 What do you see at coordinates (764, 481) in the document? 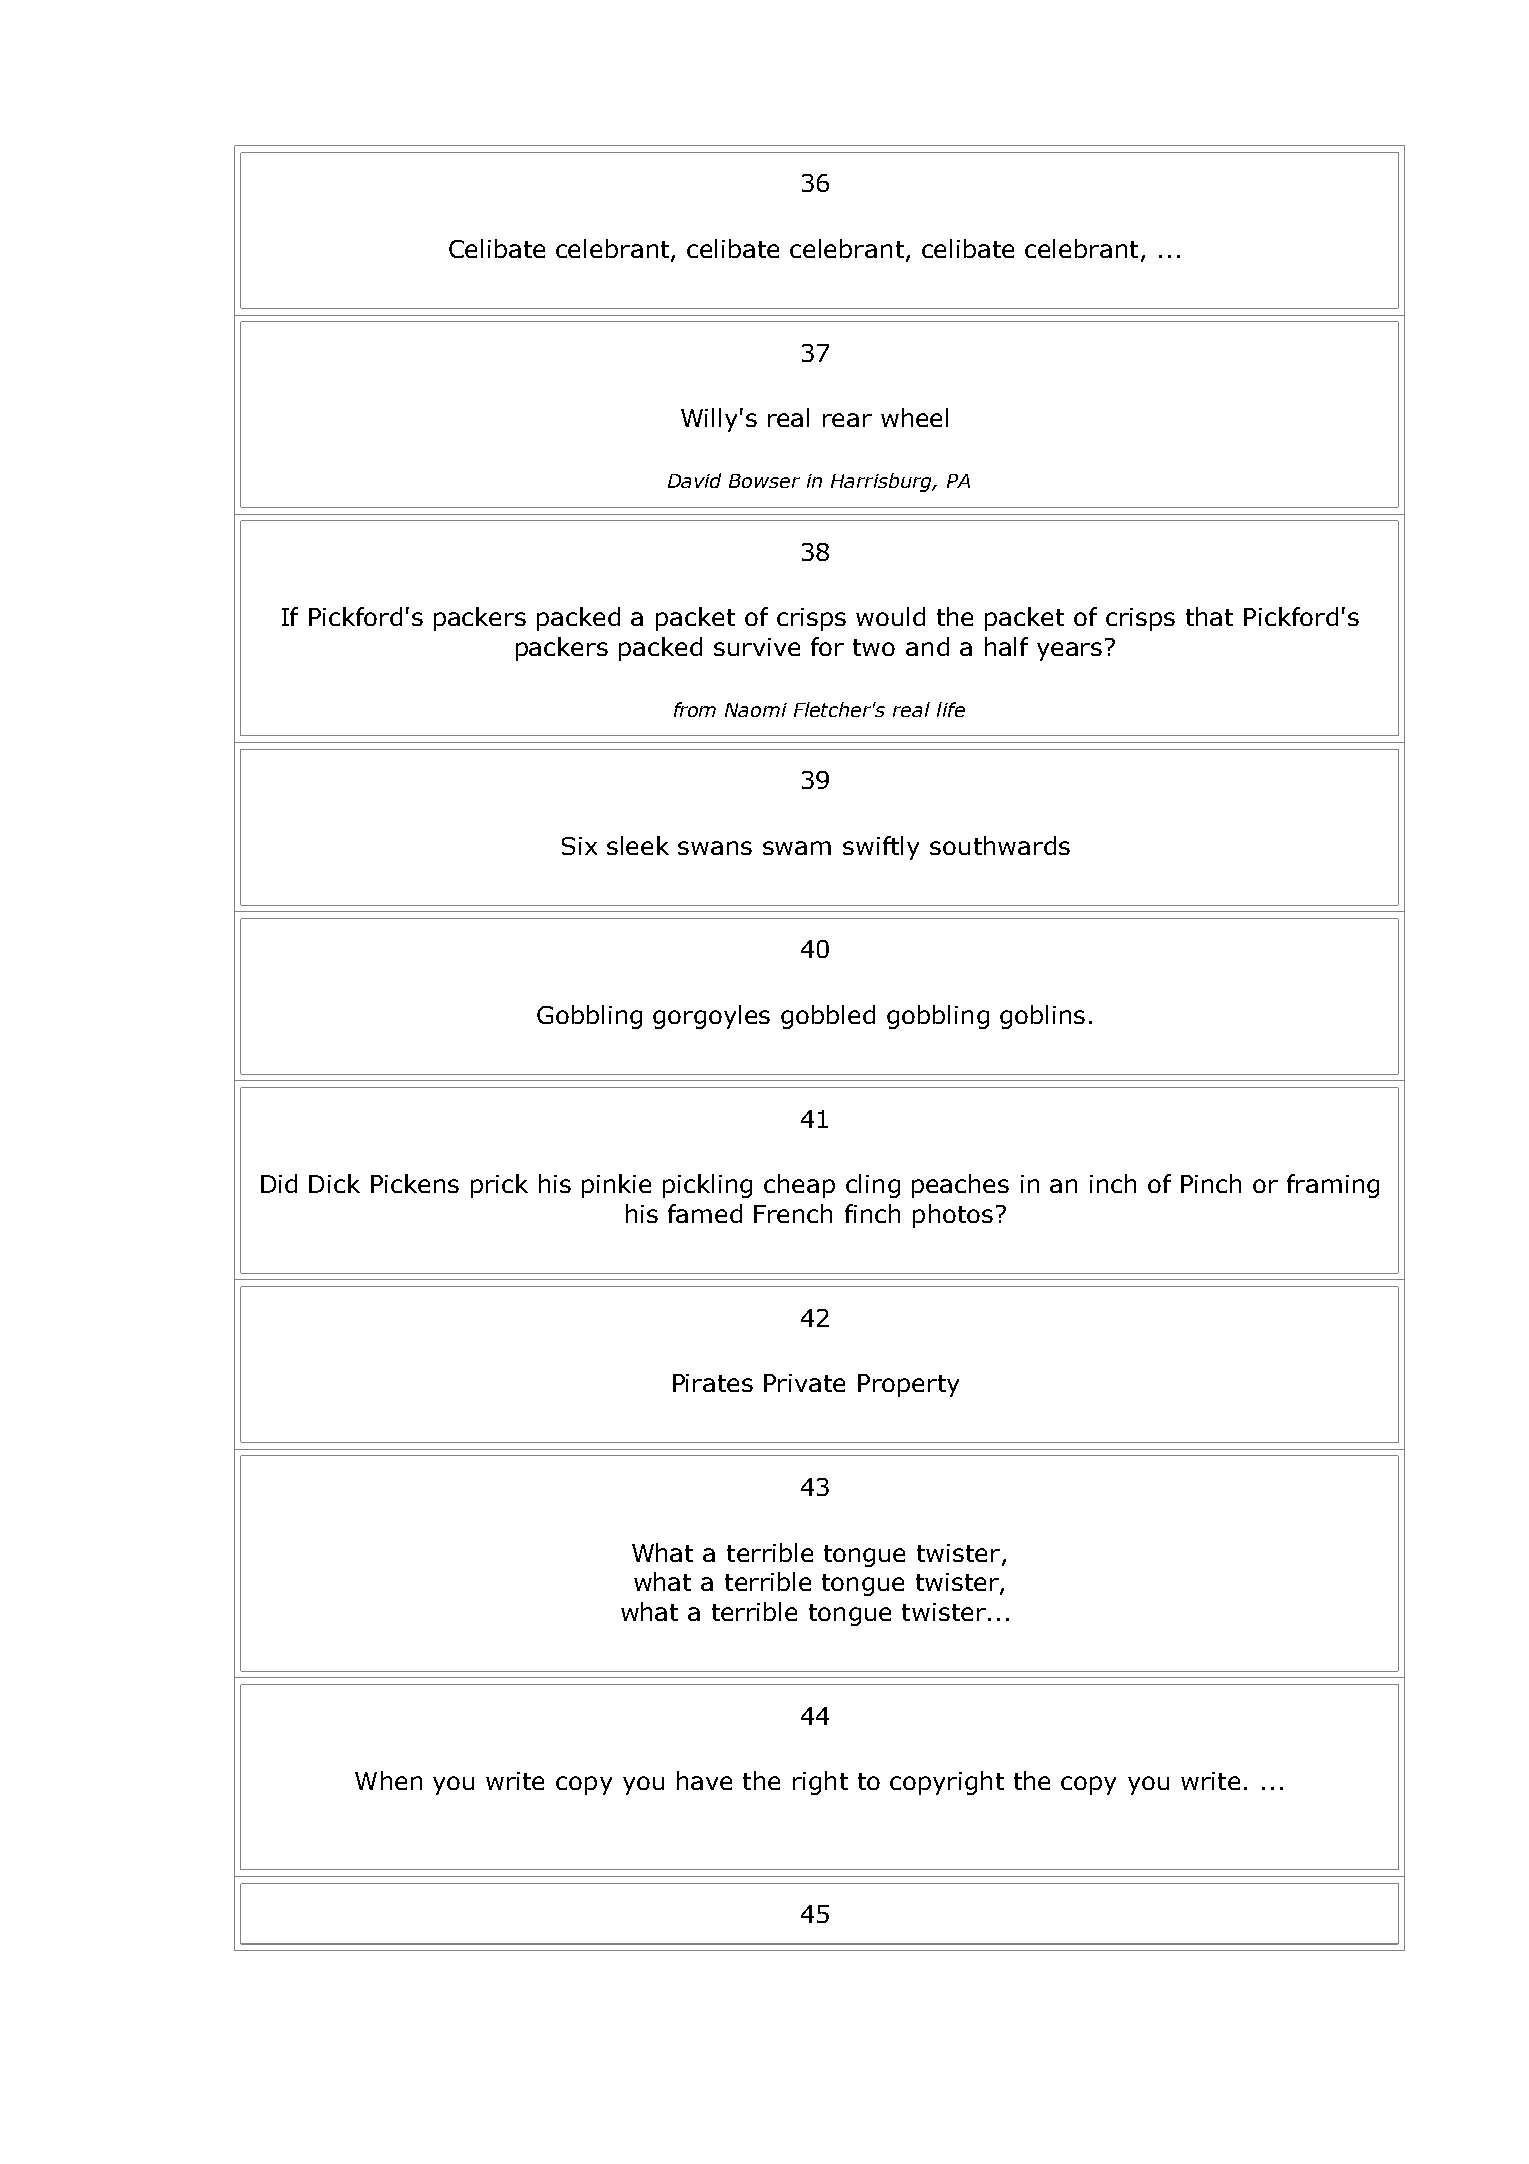
I see `Bowser` at bounding box center [764, 481].
